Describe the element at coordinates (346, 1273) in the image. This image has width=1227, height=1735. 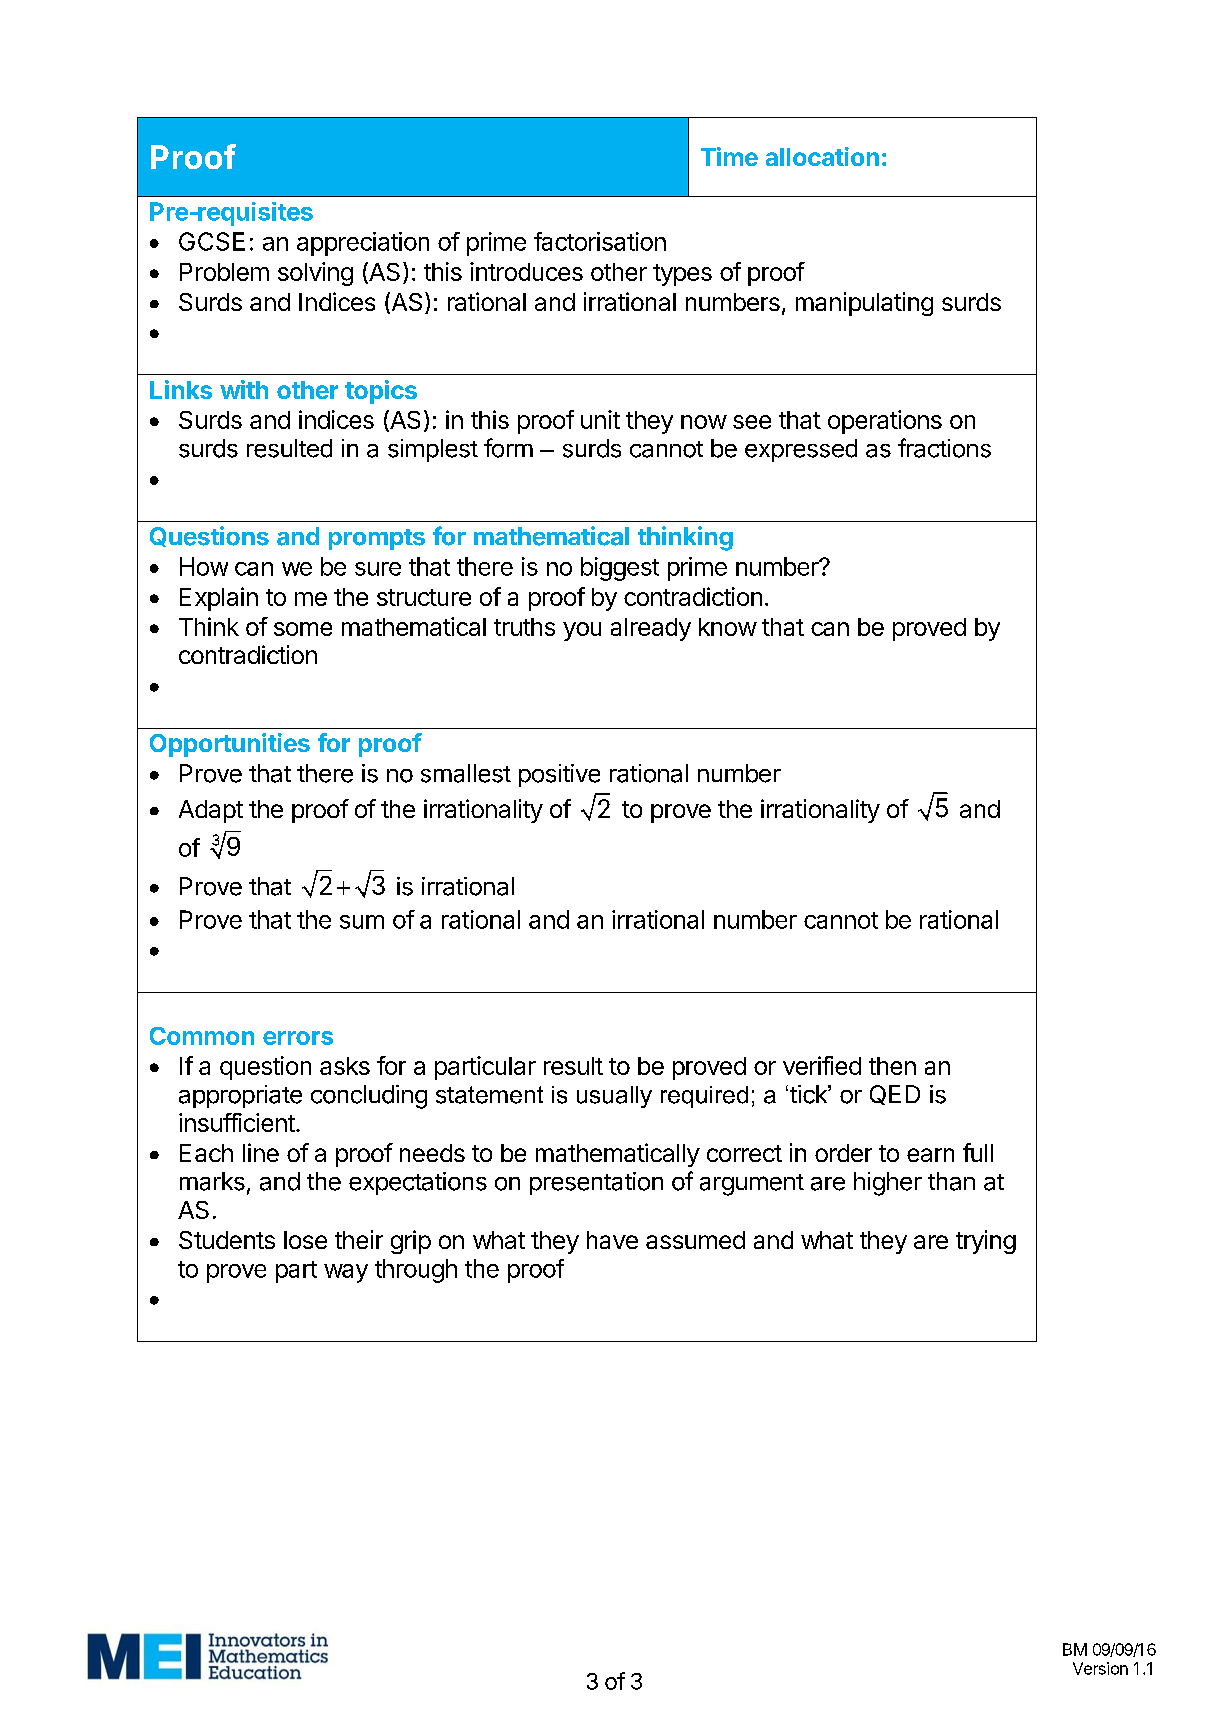
I see `way` at that location.
